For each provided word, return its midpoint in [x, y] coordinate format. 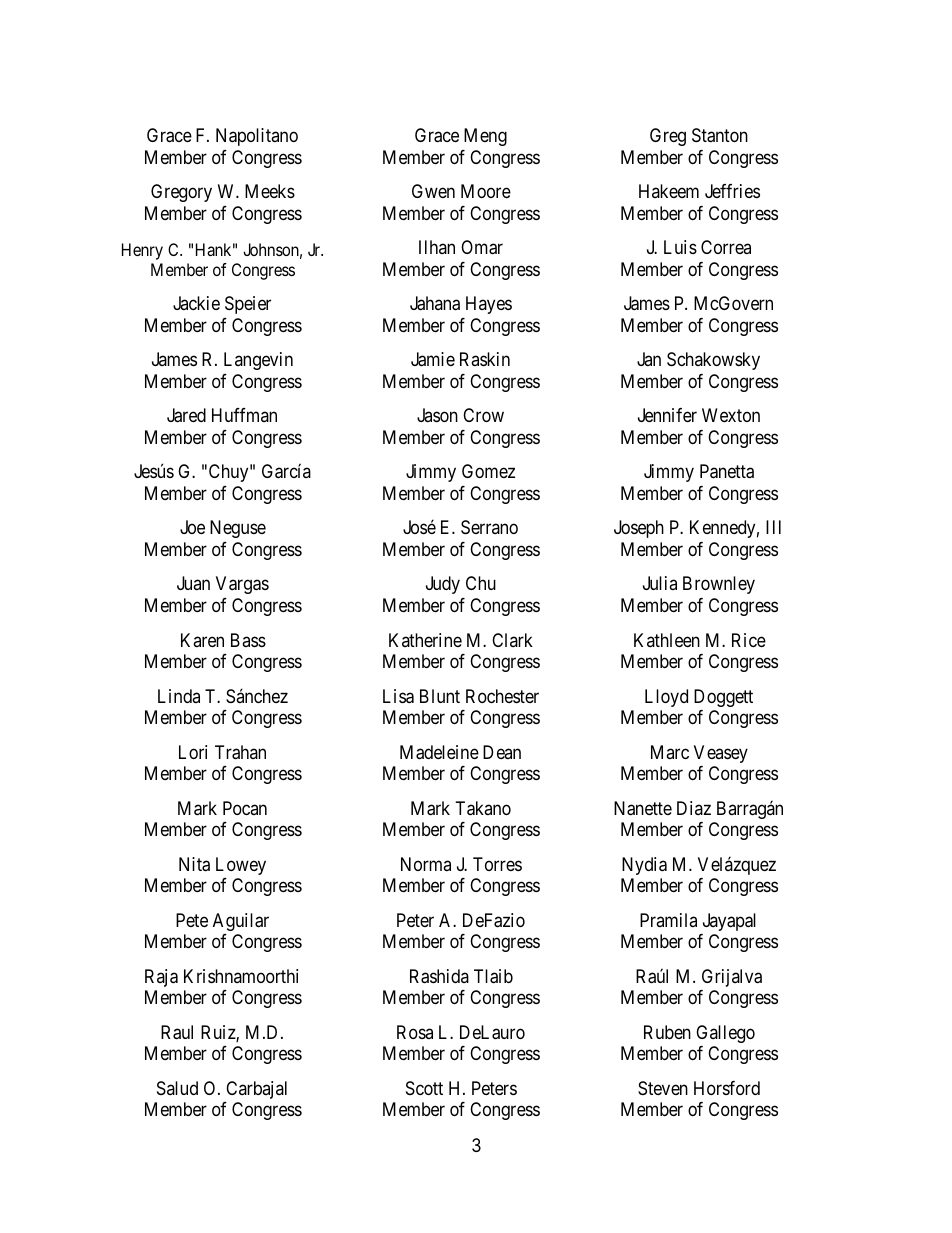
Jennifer [667, 415]
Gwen [433, 191]
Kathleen [667, 640]
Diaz [694, 808]
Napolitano [257, 137]
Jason [437, 415]
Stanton [720, 135]
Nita [194, 864]
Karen [202, 640]
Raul [177, 1032]
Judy [443, 585]
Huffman [244, 415]
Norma [426, 864]
